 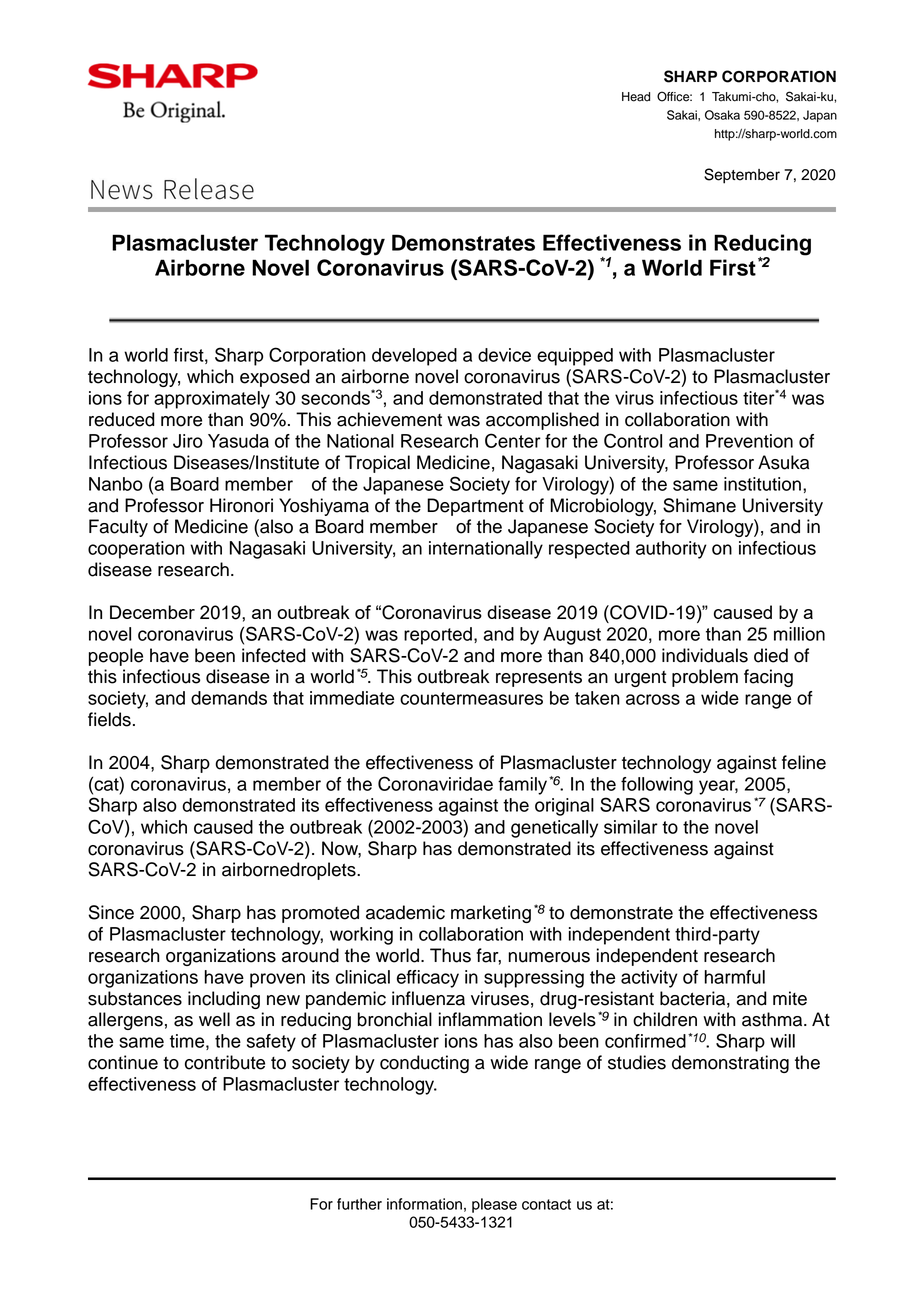 I want to click on academic, so click(x=405, y=912).
